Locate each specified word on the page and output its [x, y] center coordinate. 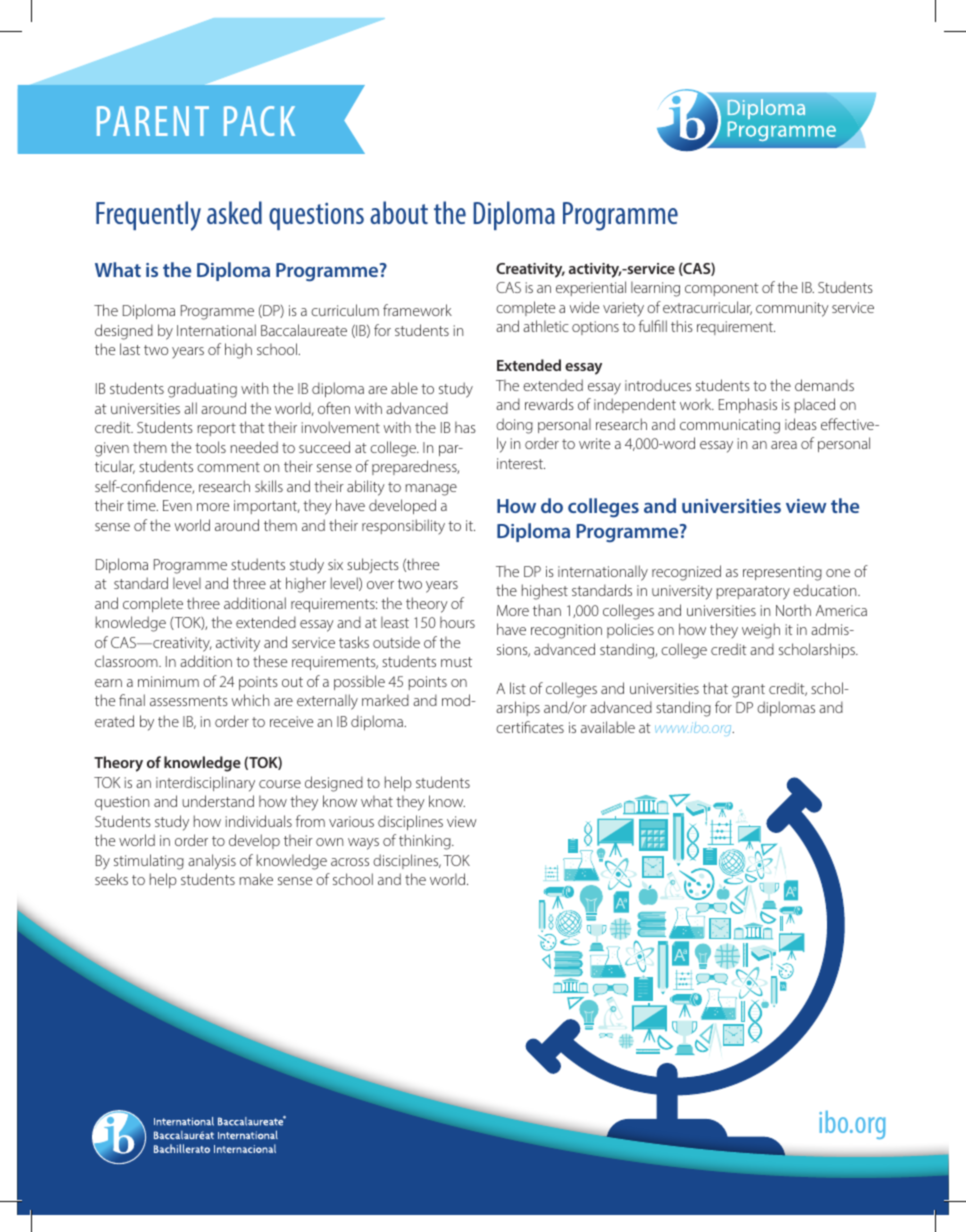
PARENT [153, 121]
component [722, 289]
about [399, 212]
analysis [212, 862]
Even [177, 505]
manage [431, 490]
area [784, 445]
